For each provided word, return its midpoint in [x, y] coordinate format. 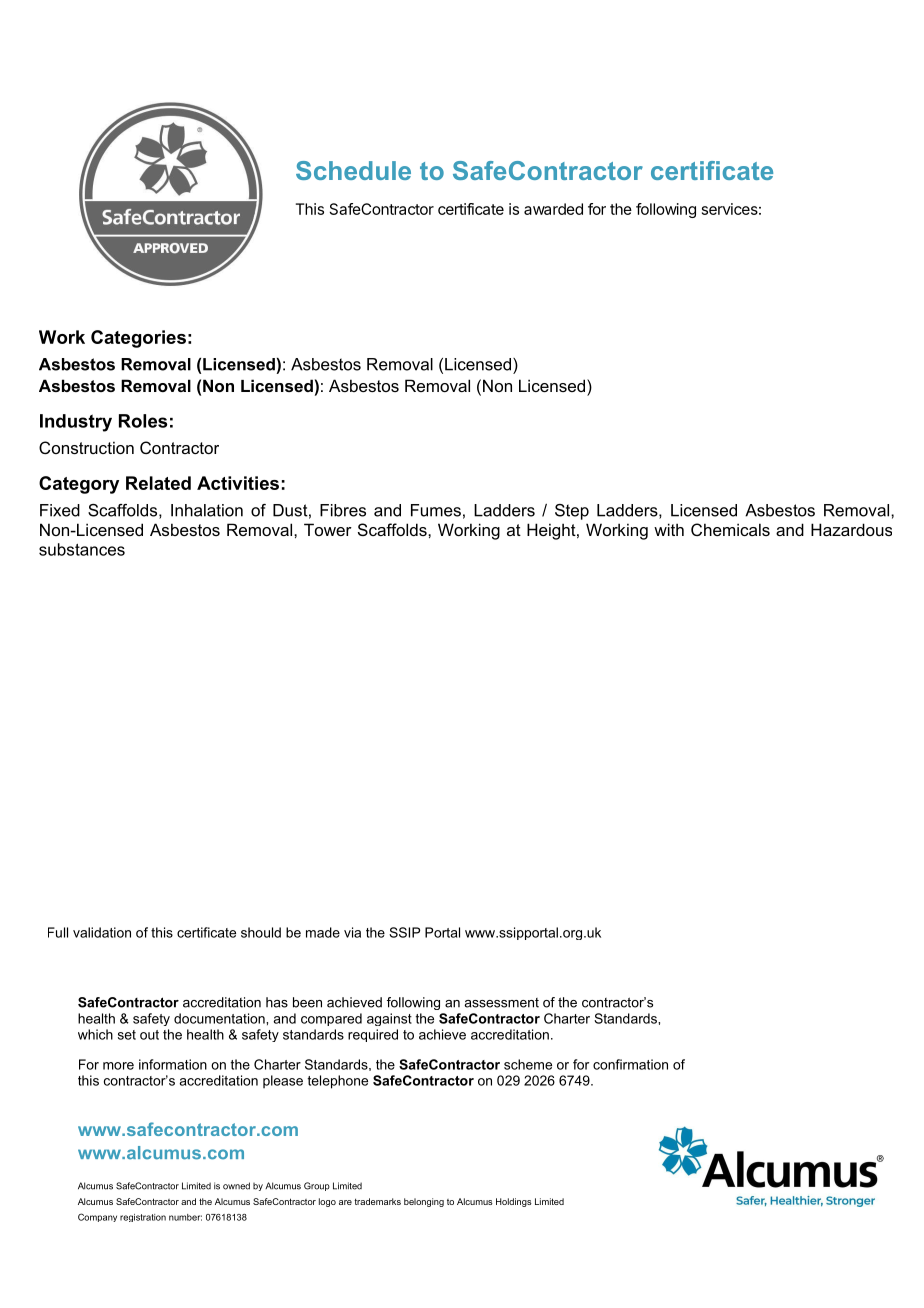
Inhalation [207, 510]
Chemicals [730, 529]
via [352, 932]
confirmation [630, 1064]
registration [143, 1218]
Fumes [436, 510]
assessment [501, 1003]
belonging [424, 1202]
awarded [553, 209]
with [669, 529]
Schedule [353, 170]
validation [102, 932]
